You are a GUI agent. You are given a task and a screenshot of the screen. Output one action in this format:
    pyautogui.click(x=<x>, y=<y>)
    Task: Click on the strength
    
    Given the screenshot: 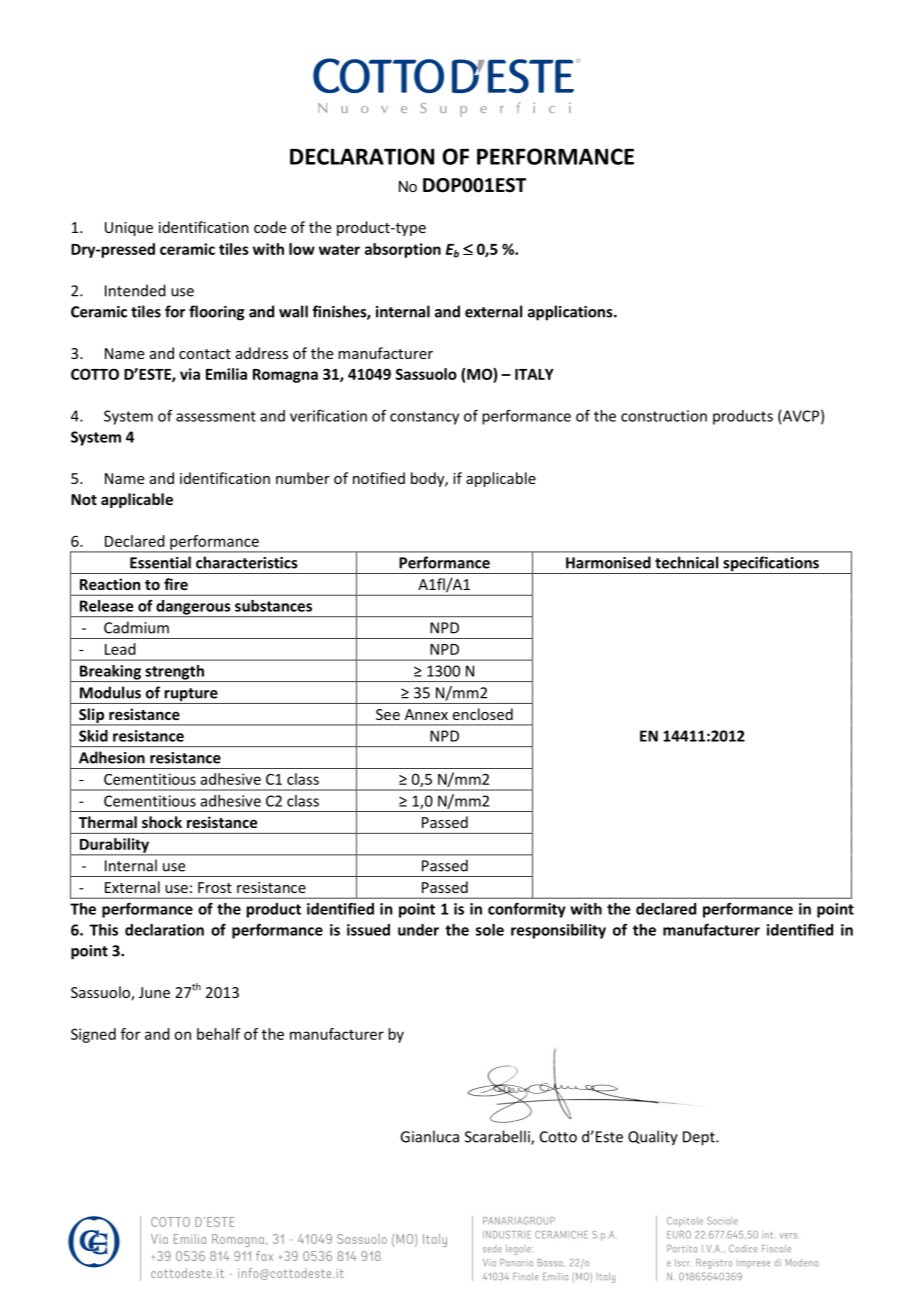 What is the action you would take?
    pyautogui.click(x=174, y=673)
